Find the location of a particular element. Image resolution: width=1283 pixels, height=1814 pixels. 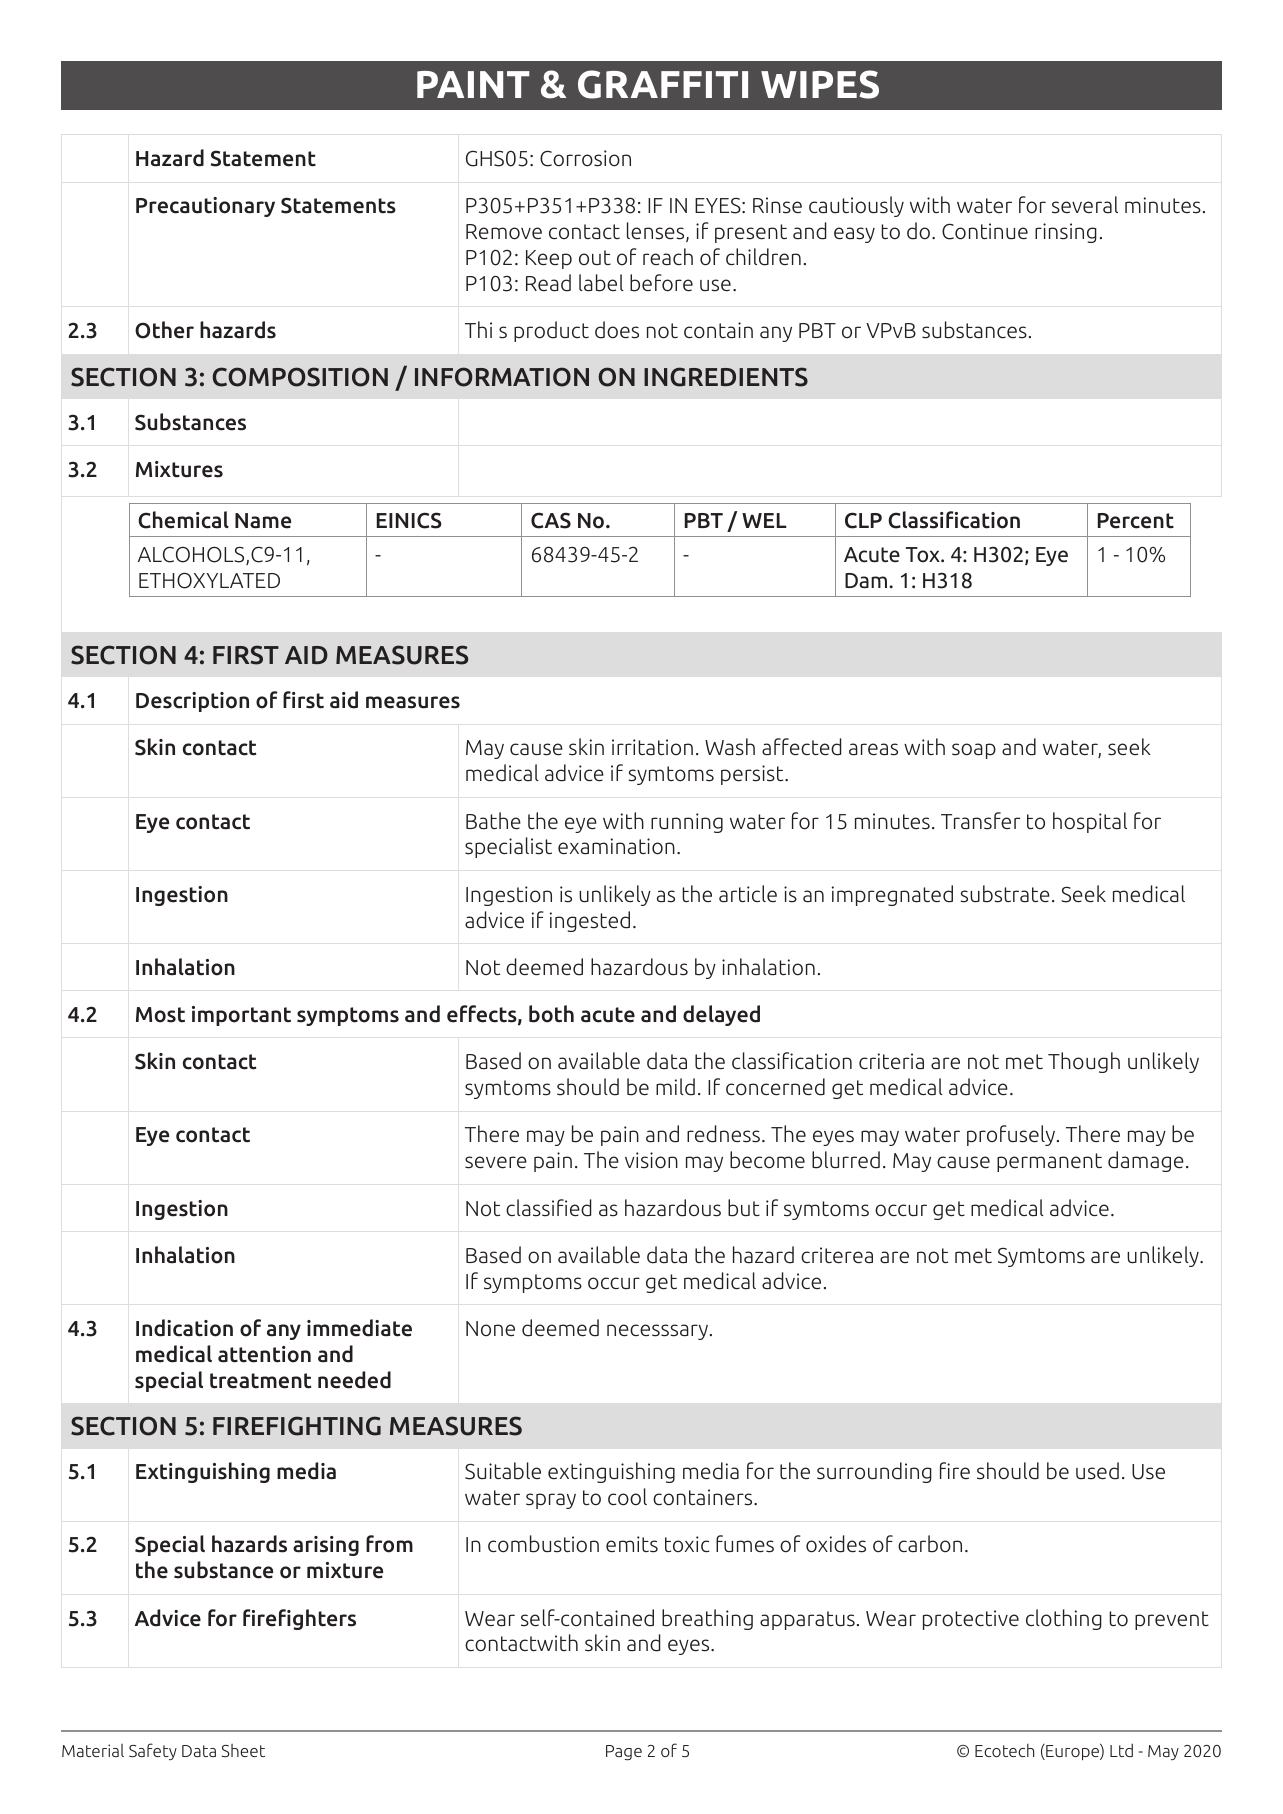

Description is located at coordinates (192, 702).
